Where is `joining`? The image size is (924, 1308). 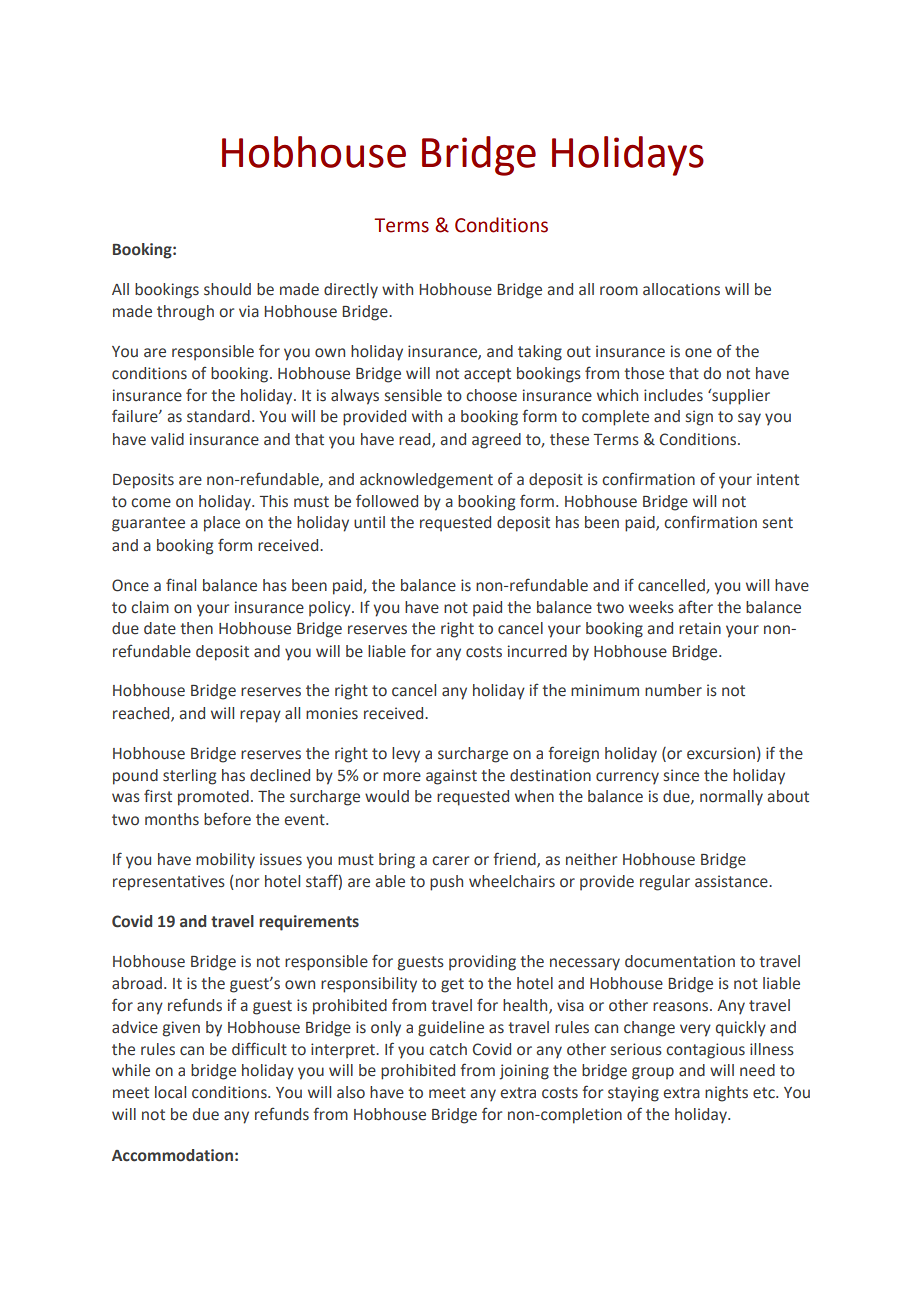
joining is located at coordinates (524, 1072).
